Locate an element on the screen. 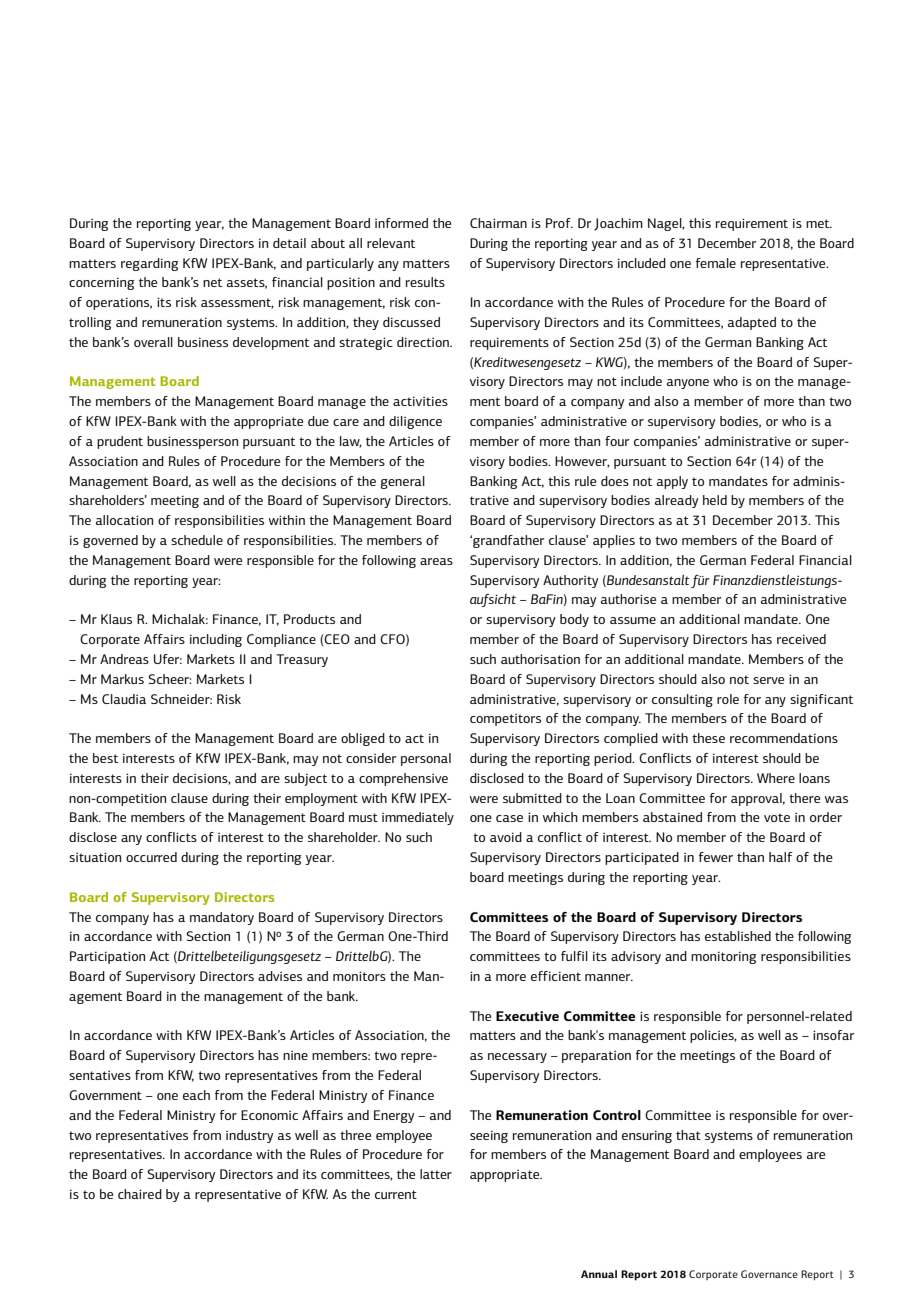 The height and width of the screenshot is (1308, 924). best is located at coordinates (105, 758).
